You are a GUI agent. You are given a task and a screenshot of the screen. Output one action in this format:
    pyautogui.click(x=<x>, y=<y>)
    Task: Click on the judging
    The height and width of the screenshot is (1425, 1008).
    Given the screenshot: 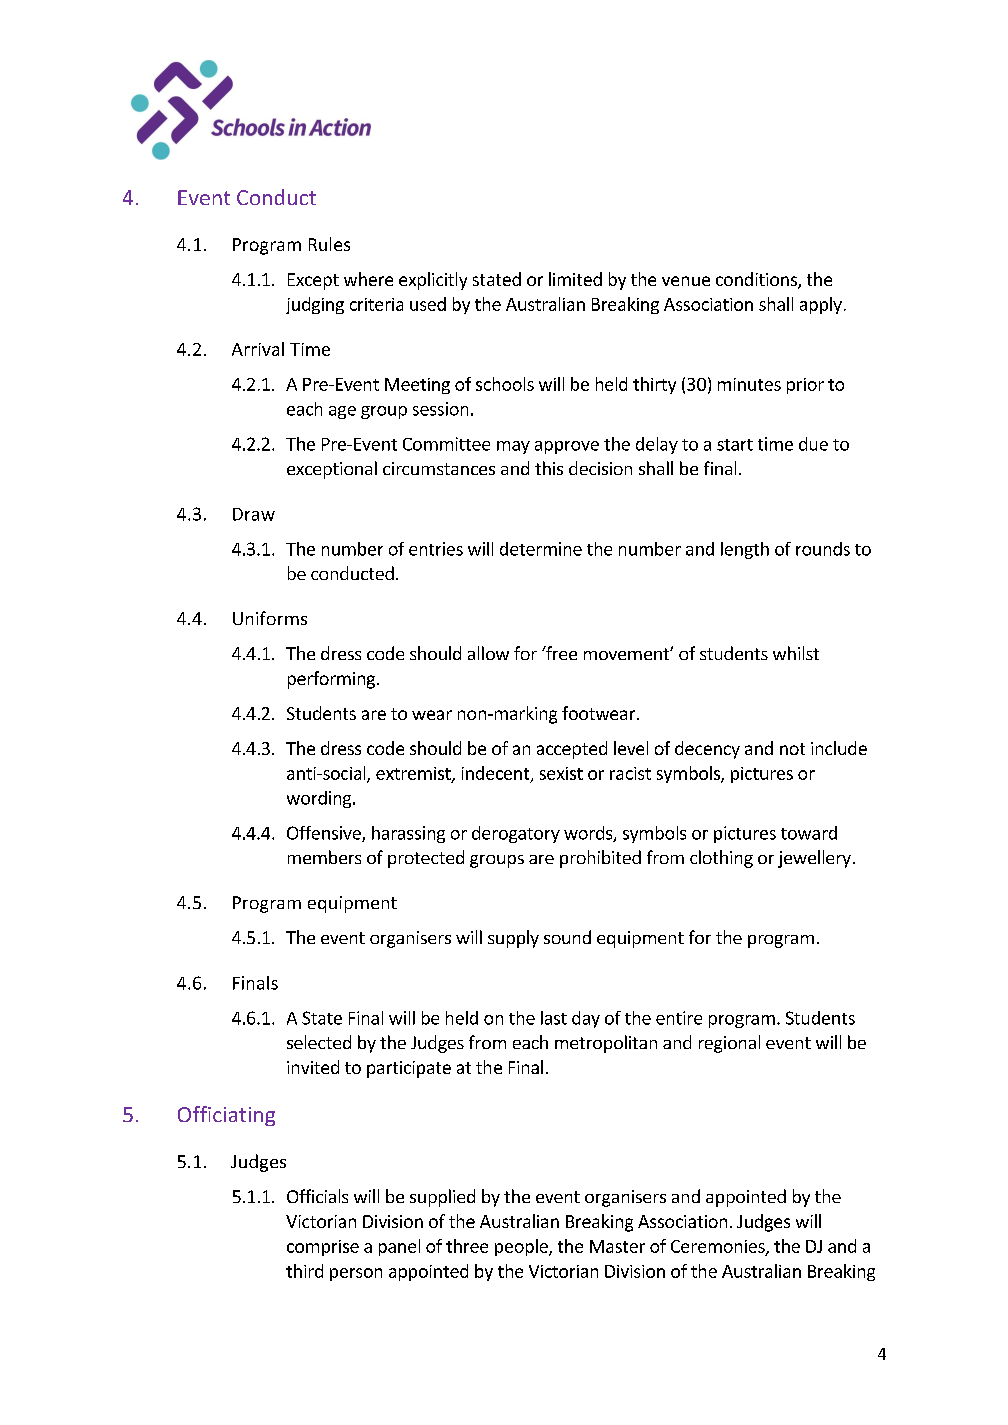 What is the action you would take?
    pyautogui.click(x=315, y=305)
